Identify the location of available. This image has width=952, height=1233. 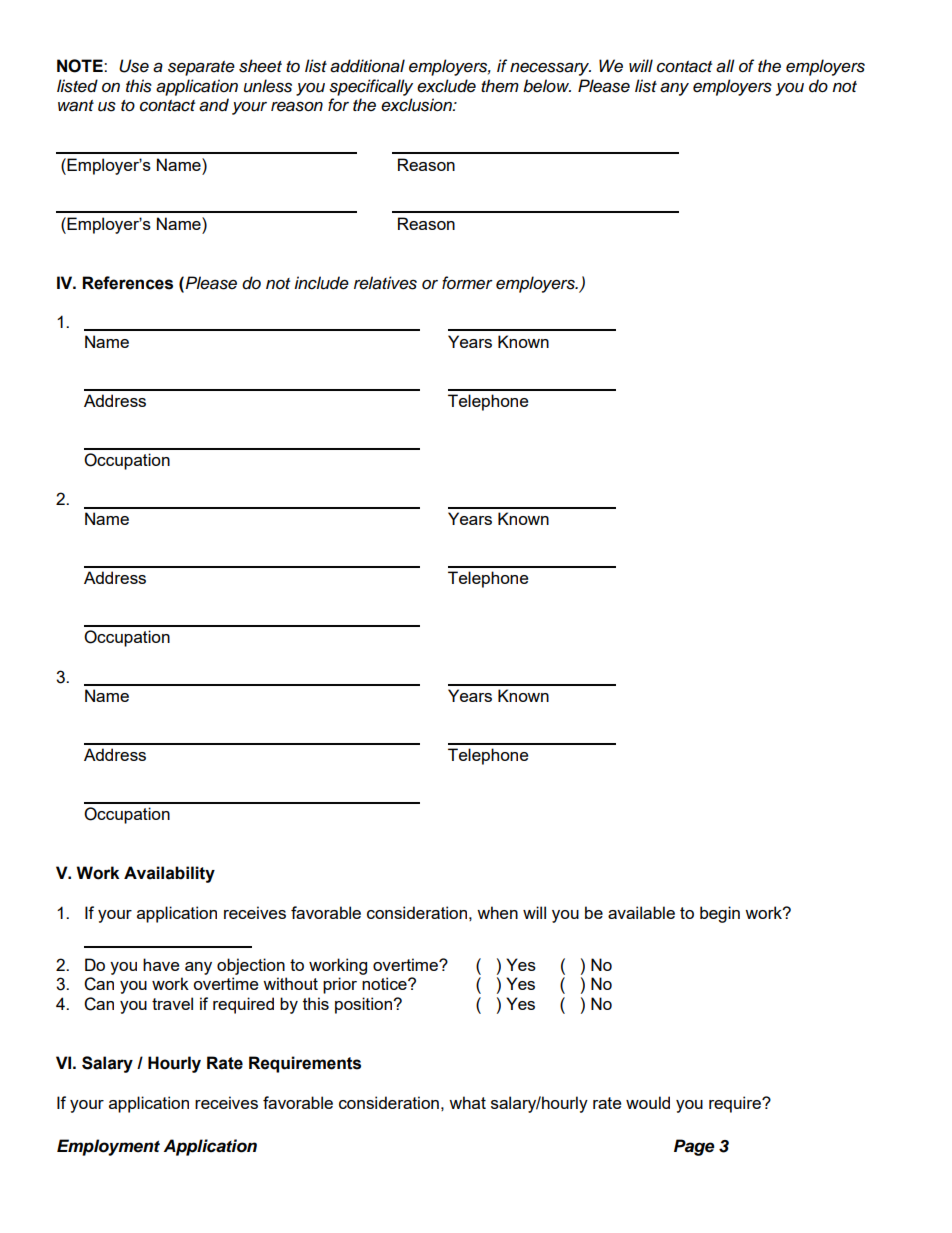
(641, 912).
